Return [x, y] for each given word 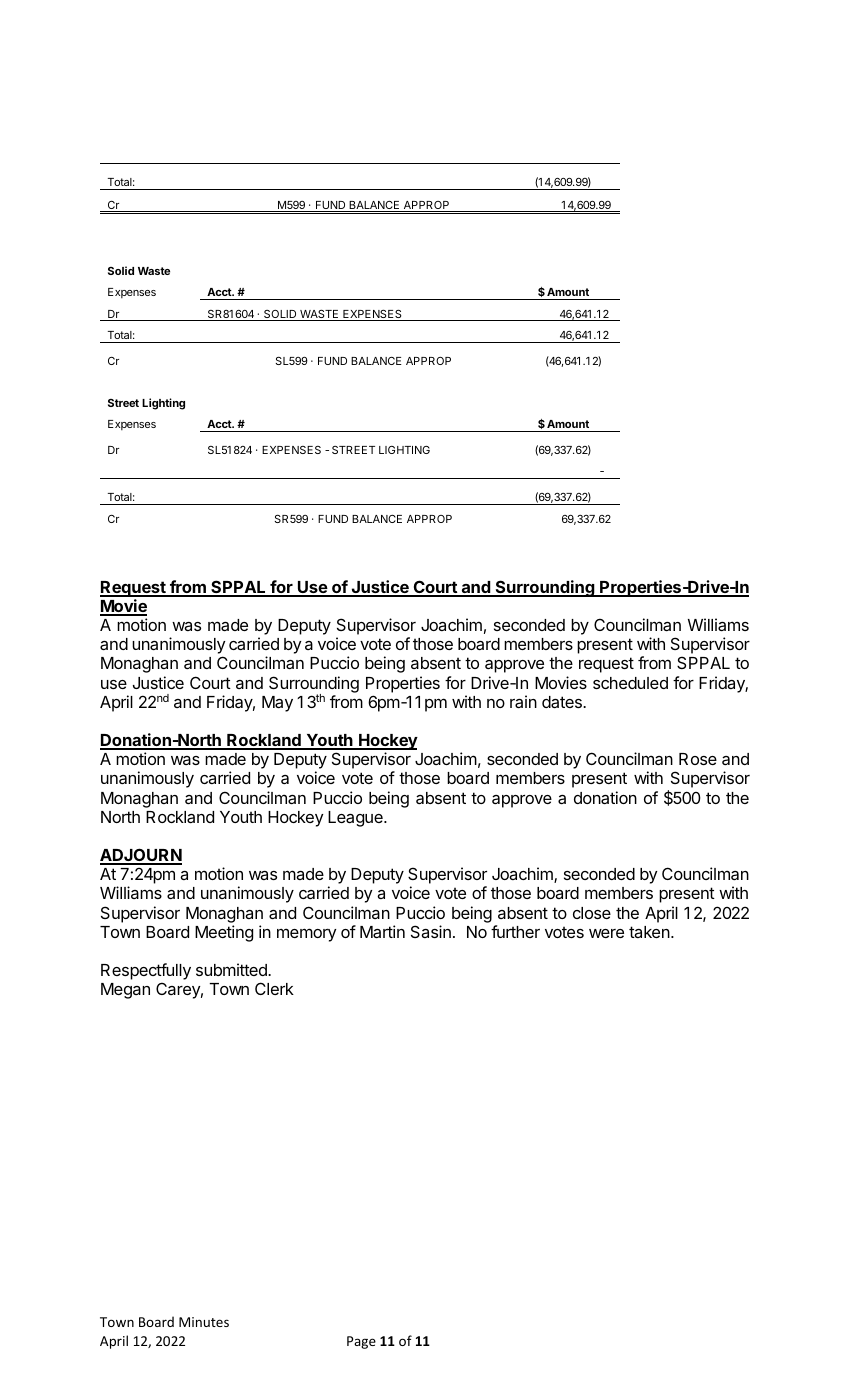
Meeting [224, 933]
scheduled [630, 683]
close [592, 913]
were [606, 933]
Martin [382, 931]
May [277, 704]
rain [523, 701]
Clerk [274, 988]
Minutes [204, 1322]
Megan [125, 991]
